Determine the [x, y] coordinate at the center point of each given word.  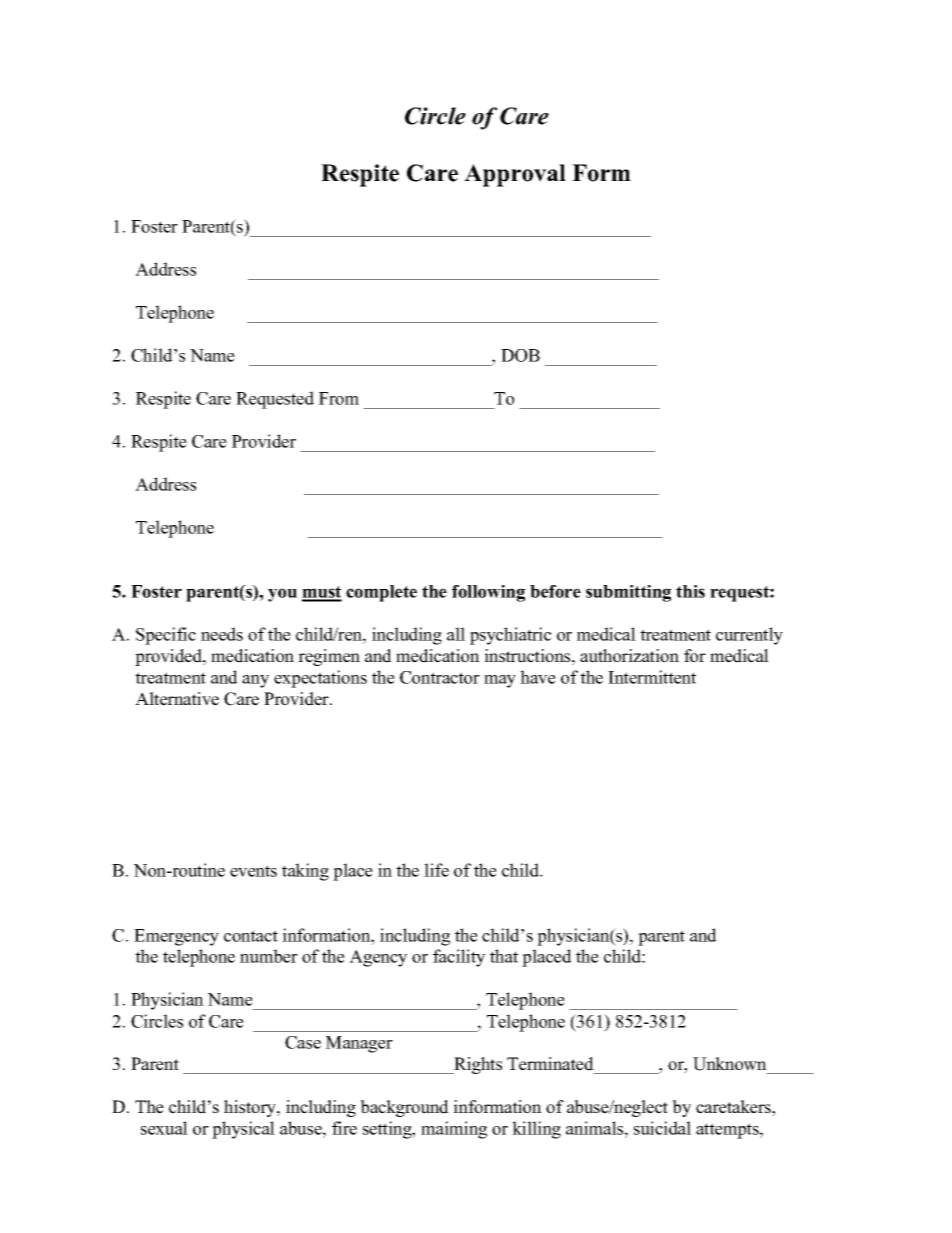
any [255, 681]
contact [251, 936]
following [488, 593]
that [504, 956]
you [282, 595]
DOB [520, 355]
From [339, 398]
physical [243, 1130]
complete [381, 593]
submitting [628, 593]
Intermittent [652, 677]
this [690, 591]
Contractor [440, 677]
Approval [515, 175]
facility [459, 958]
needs [222, 634]
